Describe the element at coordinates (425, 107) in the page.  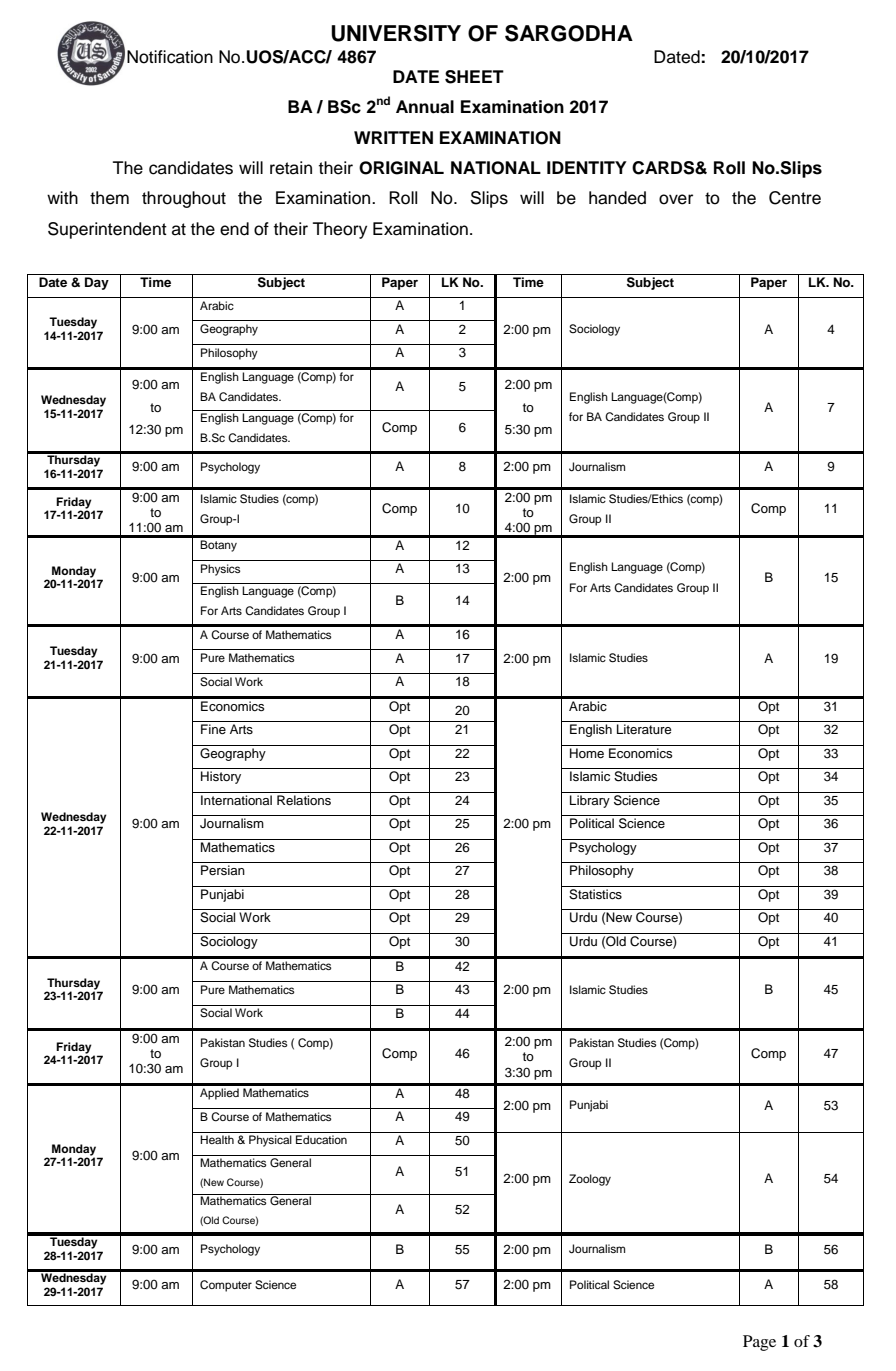
I see `Annual` at that location.
